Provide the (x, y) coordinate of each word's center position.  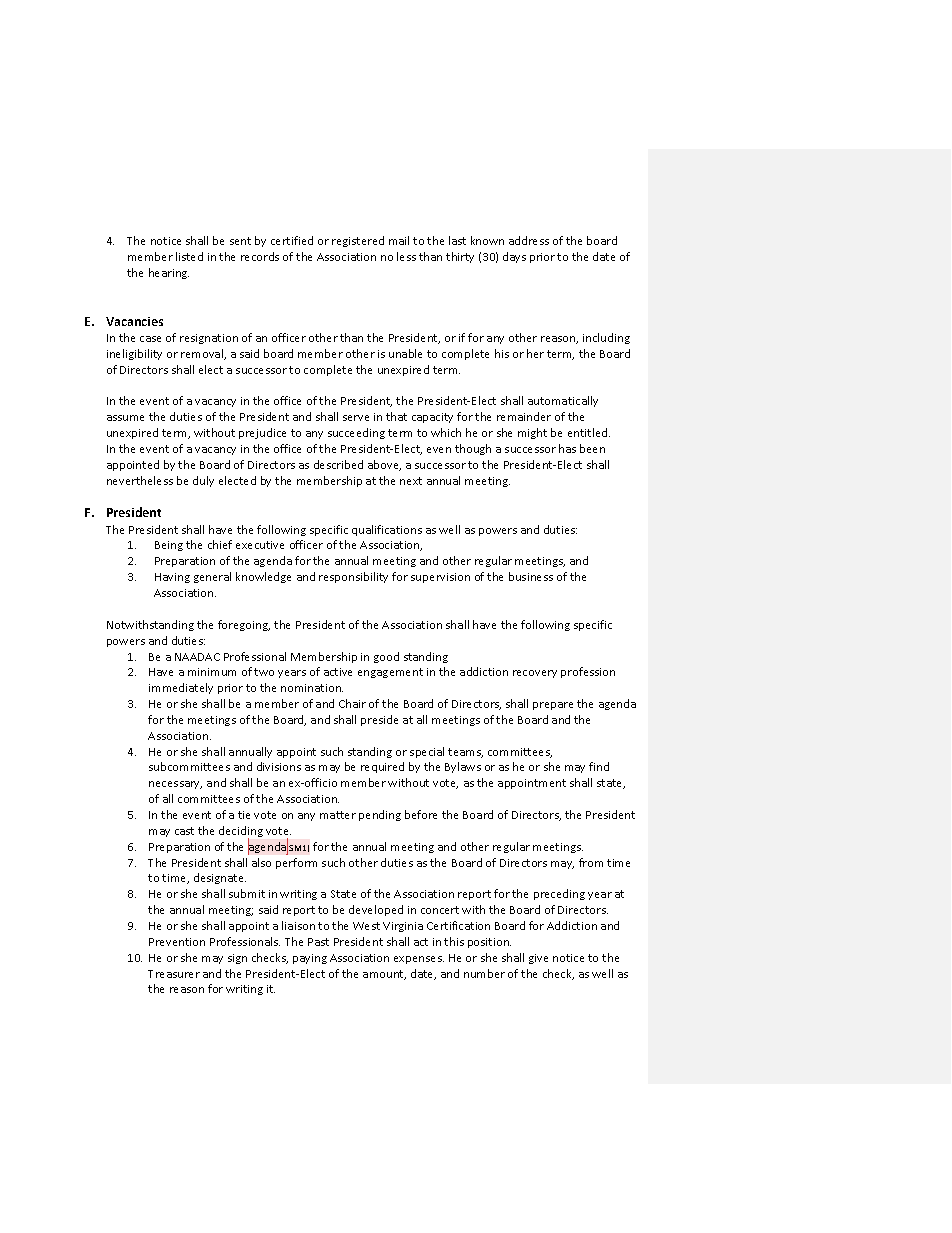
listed (189, 256)
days (514, 257)
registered (358, 241)
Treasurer (174, 974)
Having (172, 578)
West (366, 926)
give (538, 959)
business (531, 576)
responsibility (353, 577)
